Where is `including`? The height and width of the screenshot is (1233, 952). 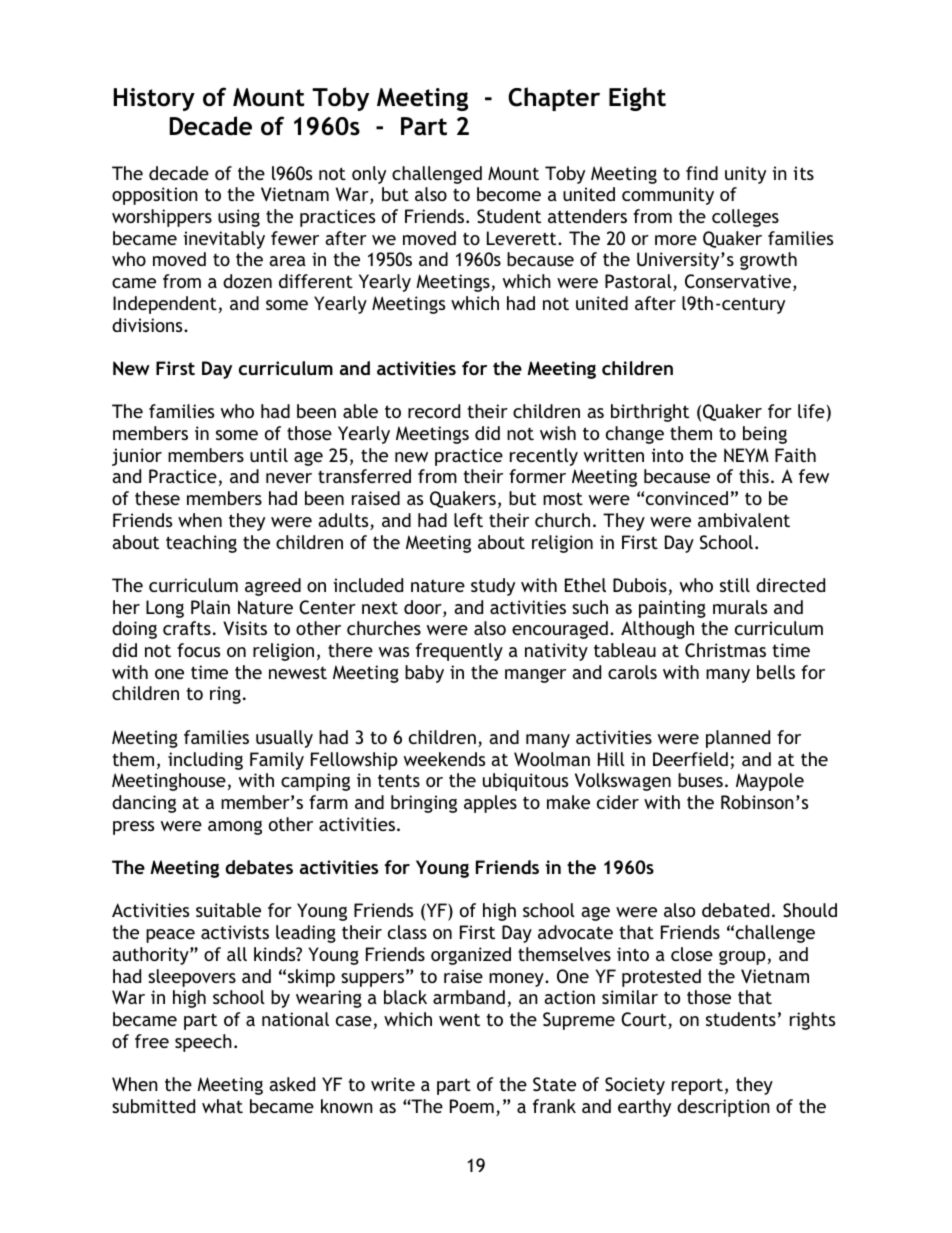 including is located at coordinates (205, 761).
